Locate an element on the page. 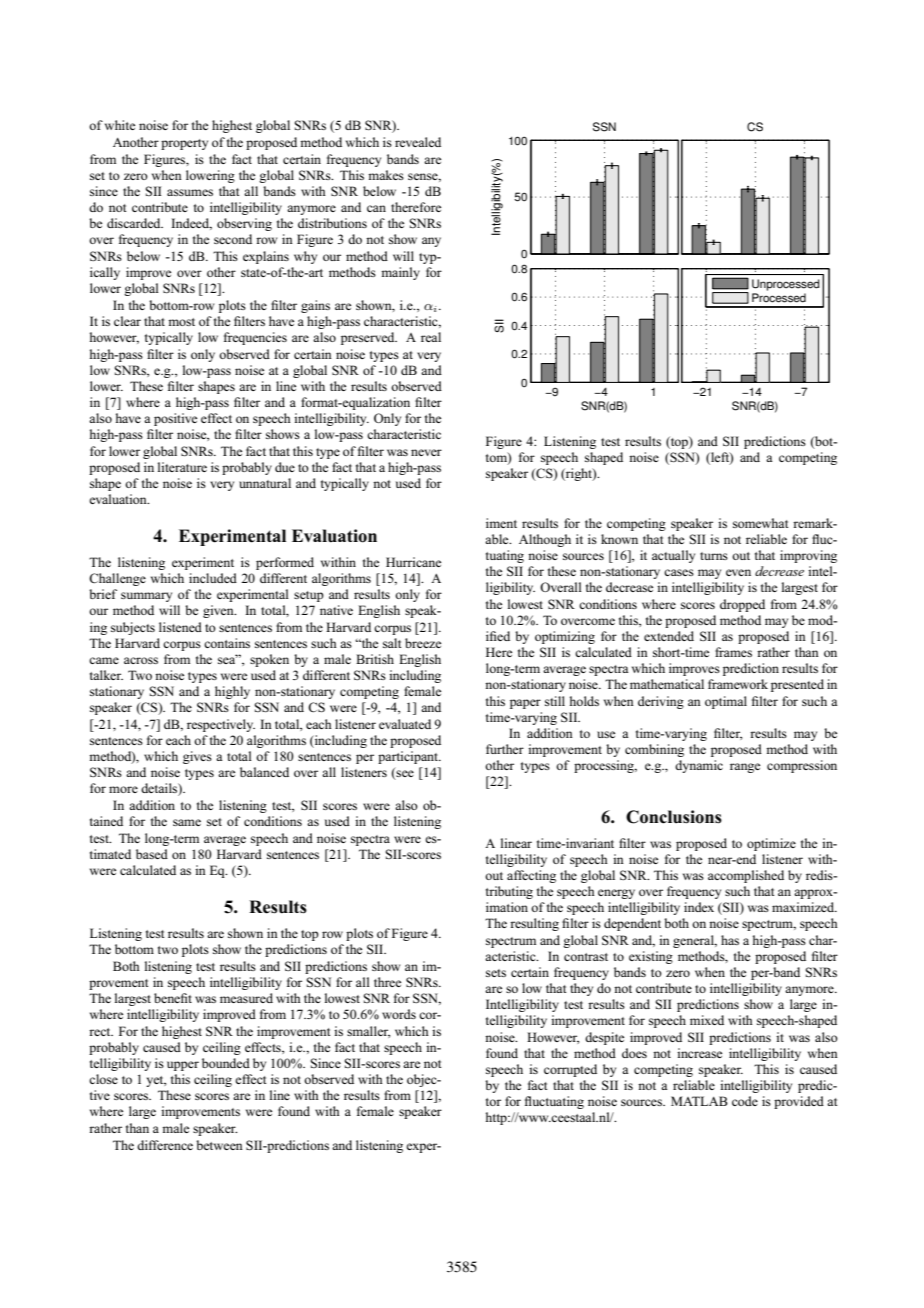  corrupted is located at coordinates (570, 1070).
